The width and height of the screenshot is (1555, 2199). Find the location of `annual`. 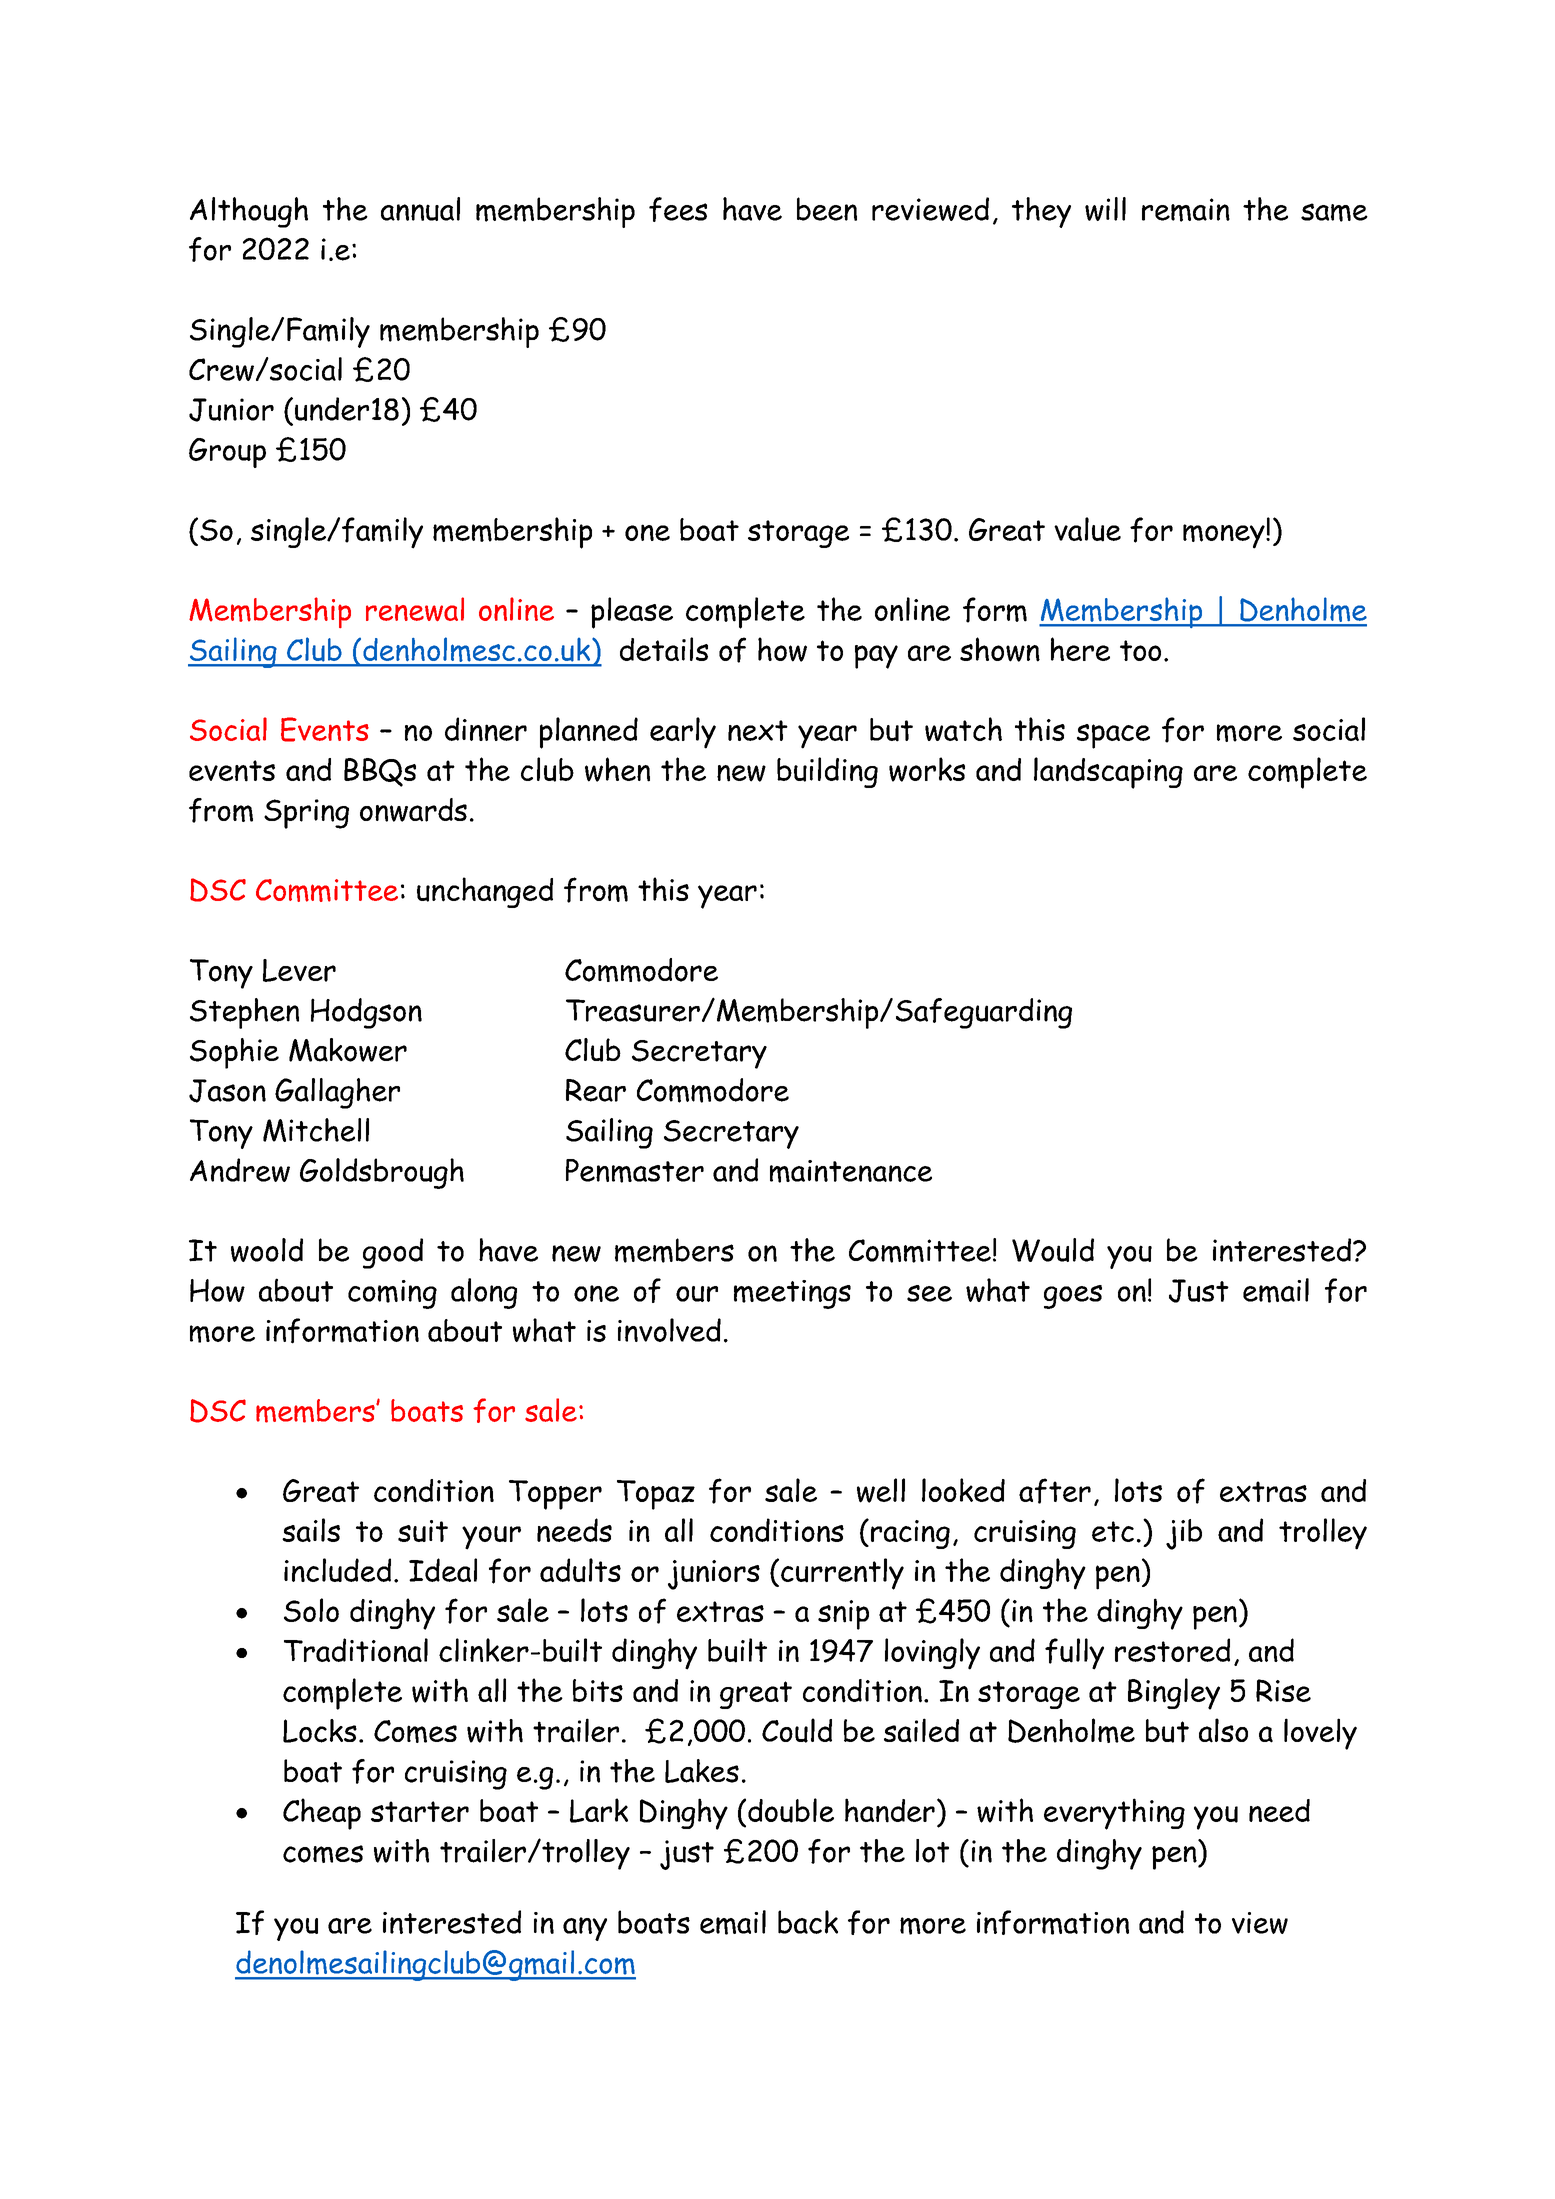

annual is located at coordinates (420, 209).
